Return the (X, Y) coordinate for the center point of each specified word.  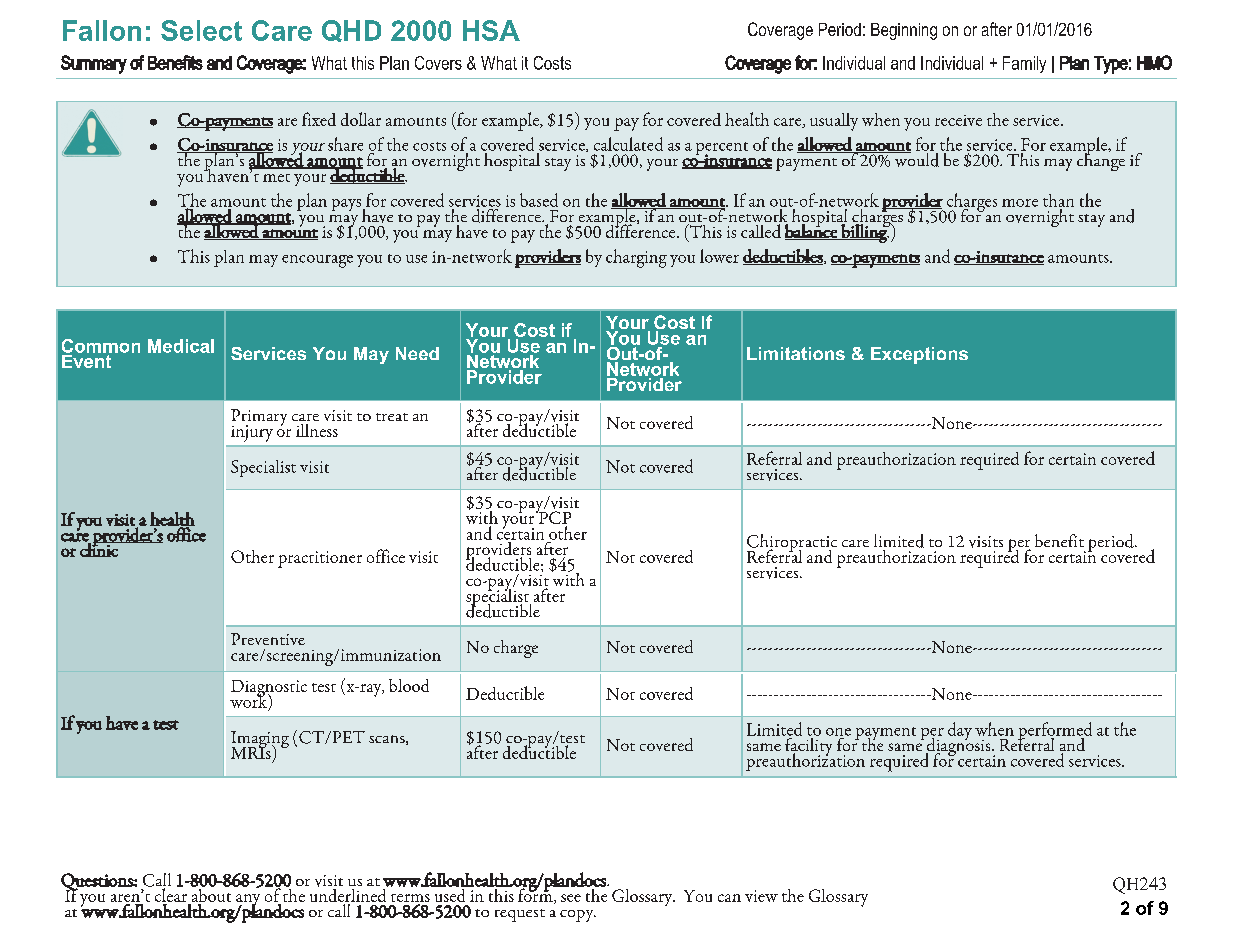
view (761, 896)
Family (1024, 64)
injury (252, 433)
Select (201, 30)
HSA (491, 30)
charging (636, 258)
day (960, 731)
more (1020, 203)
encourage (317, 261)
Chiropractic (792, 544)
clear (171, 894)
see (571, 898)
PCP (553, 518)
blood (409, 685)
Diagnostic (269, 689)
